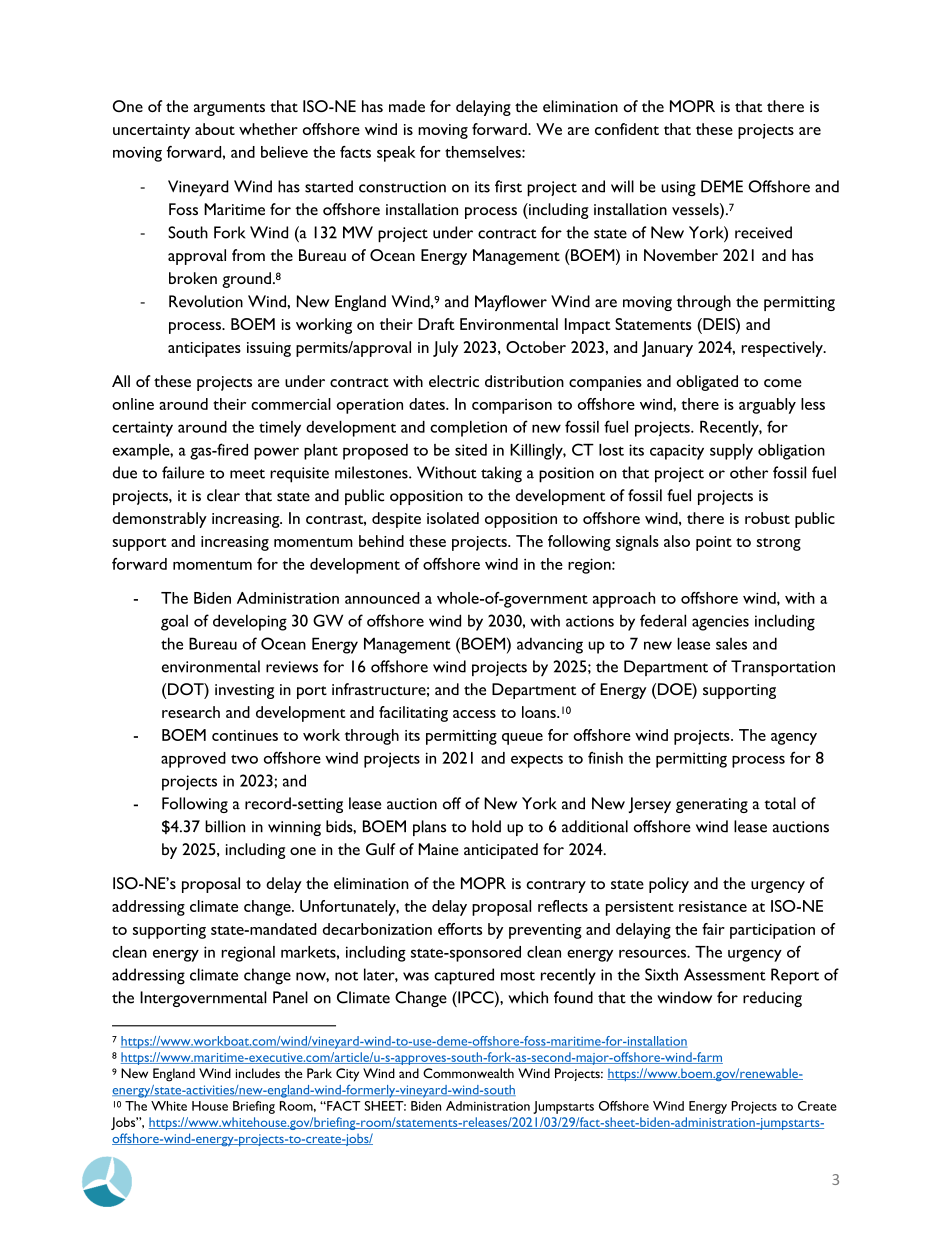 This screenshot has width=952, height=1233. Describe the element at coordinates (707, 383) in the screenshot. I see `obligated` at that location.
